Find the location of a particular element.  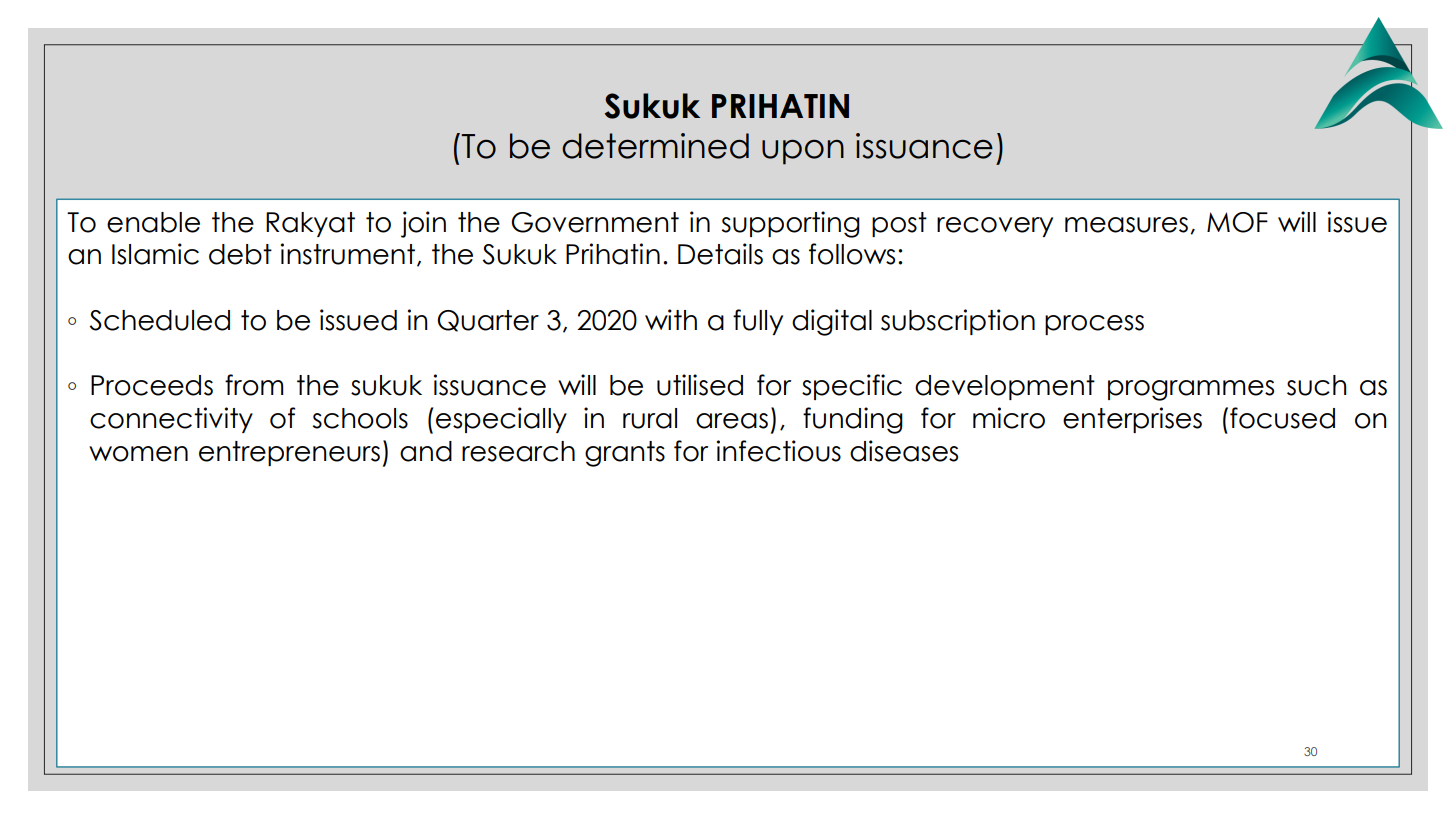

Scheduled is located at coordinates (159, 320).
